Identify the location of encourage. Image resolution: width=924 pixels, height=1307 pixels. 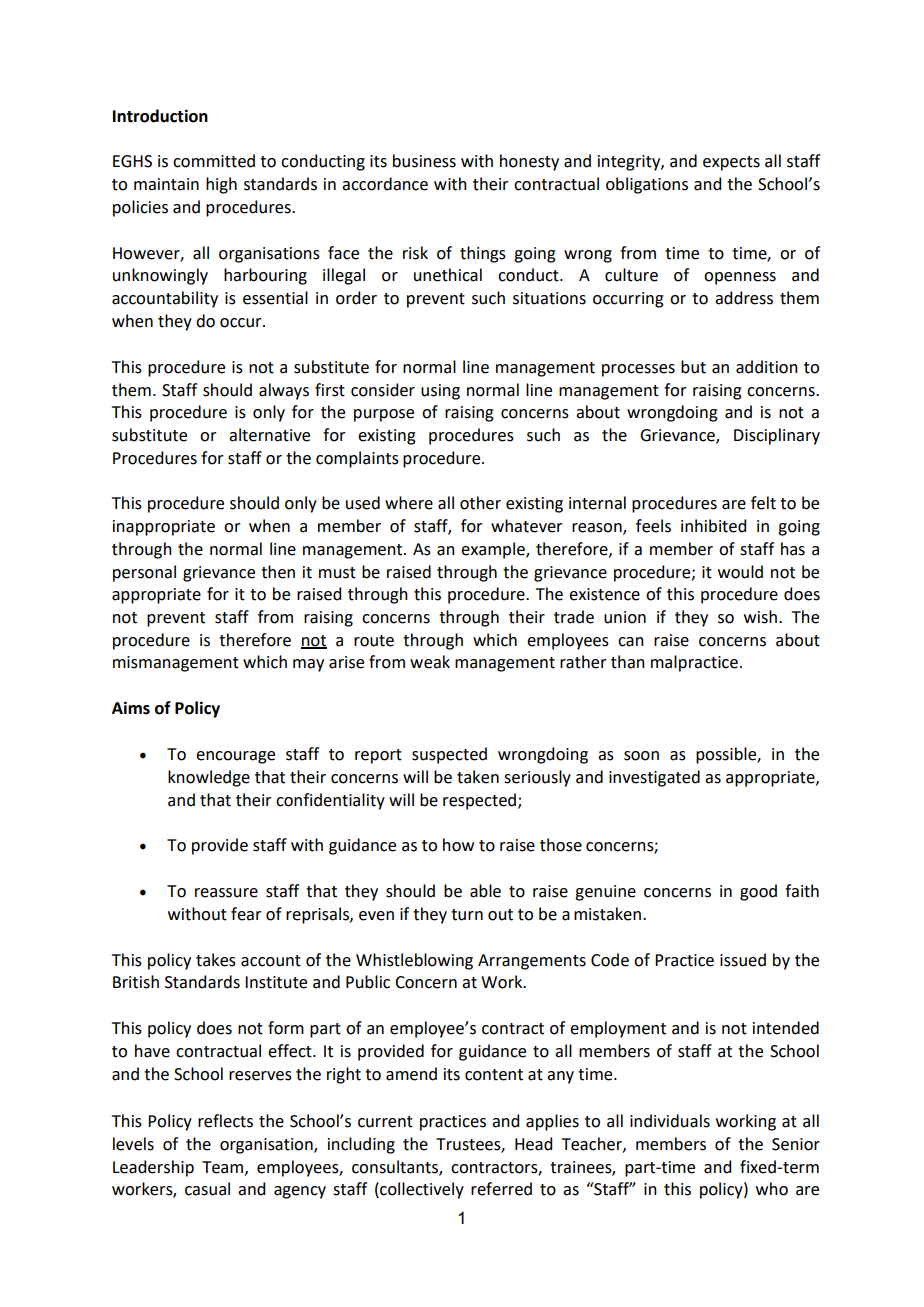
(235, 757).
